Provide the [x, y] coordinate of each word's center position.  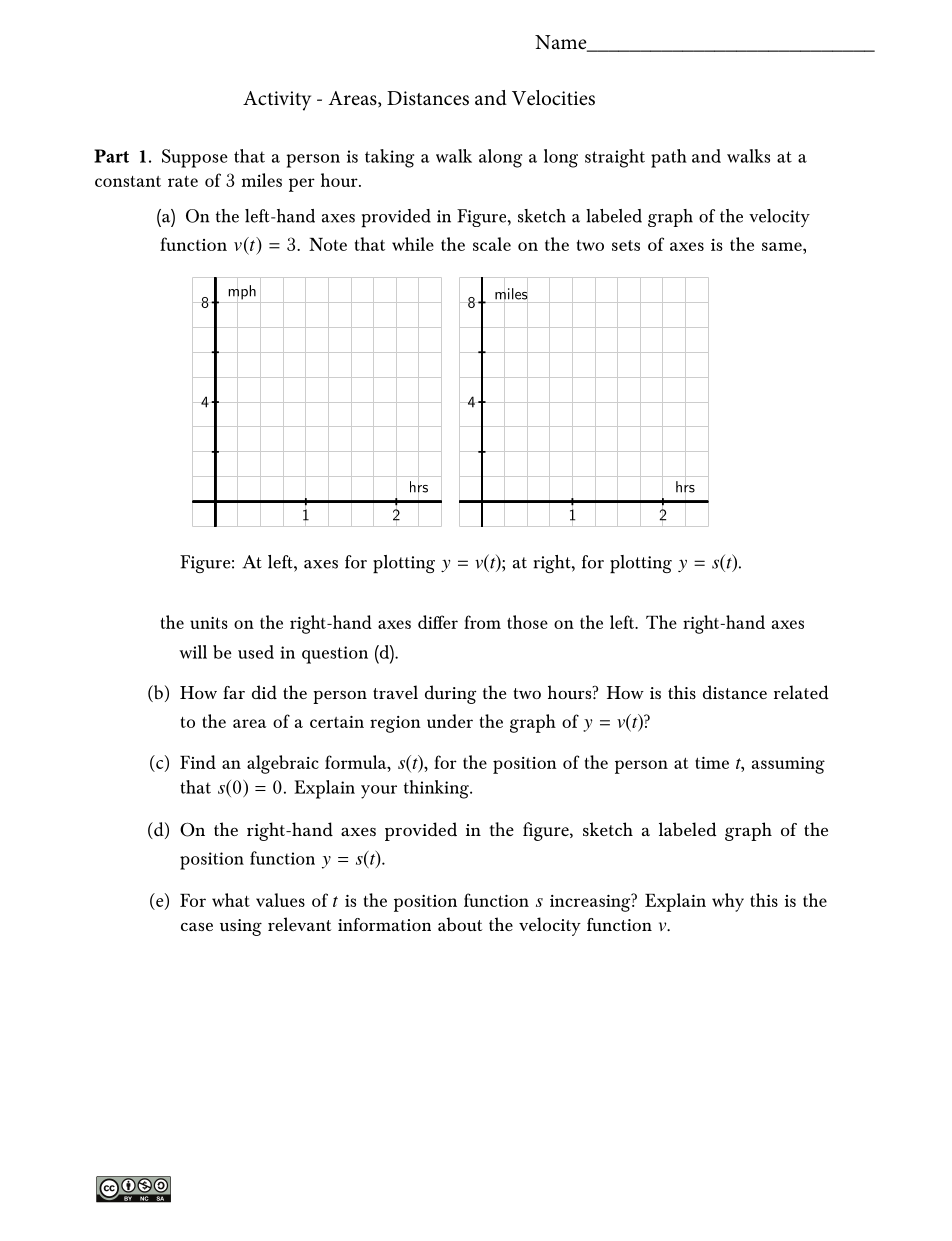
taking [389, 158]
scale [492, 244]
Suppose [195, 158]
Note [328, 244]
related [801, 692]
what [231, 900]
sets [626, 245]
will [193, 652]
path [669, 158]
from [482, 622]
